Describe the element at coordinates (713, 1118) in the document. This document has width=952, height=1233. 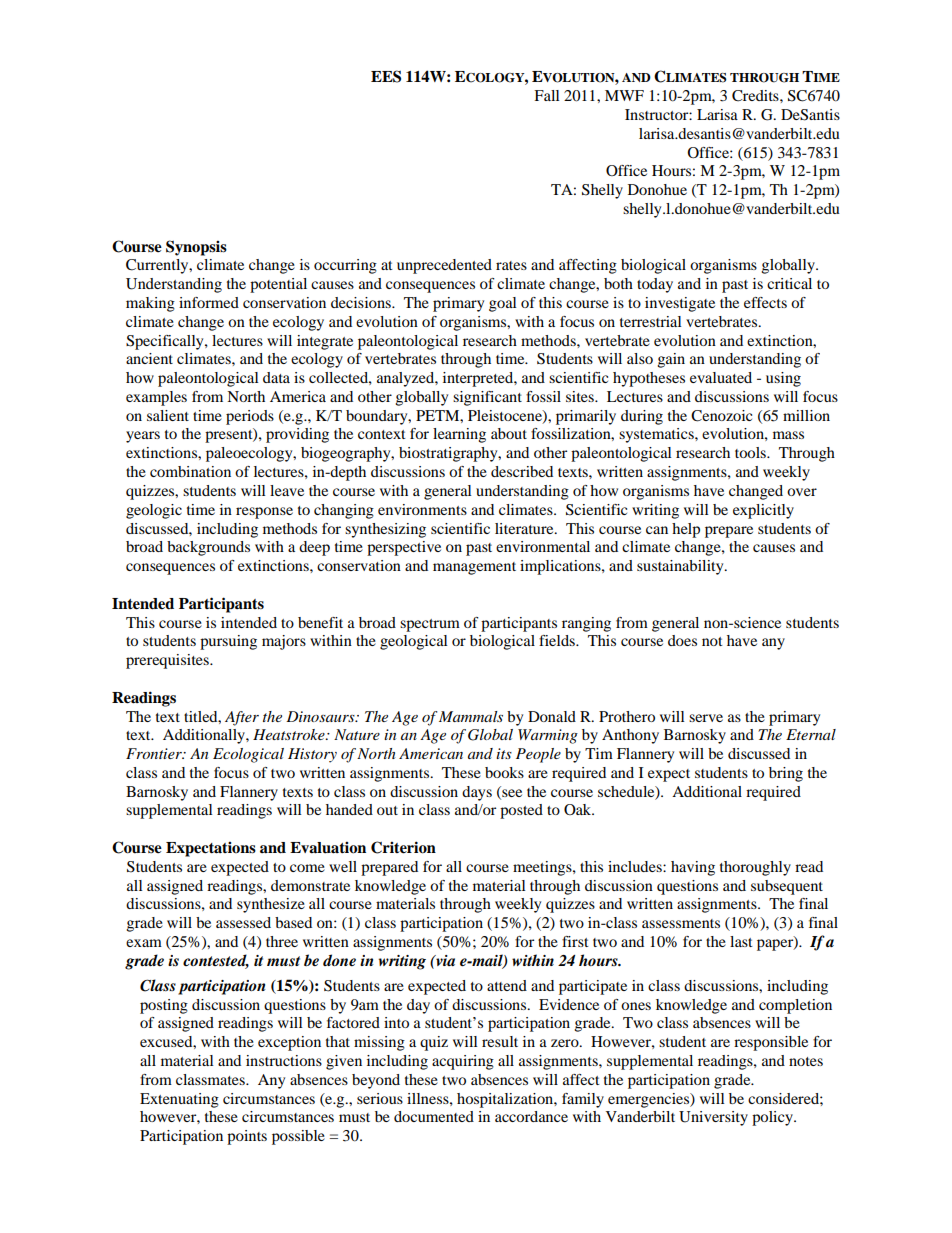
I see `University` at that location.
